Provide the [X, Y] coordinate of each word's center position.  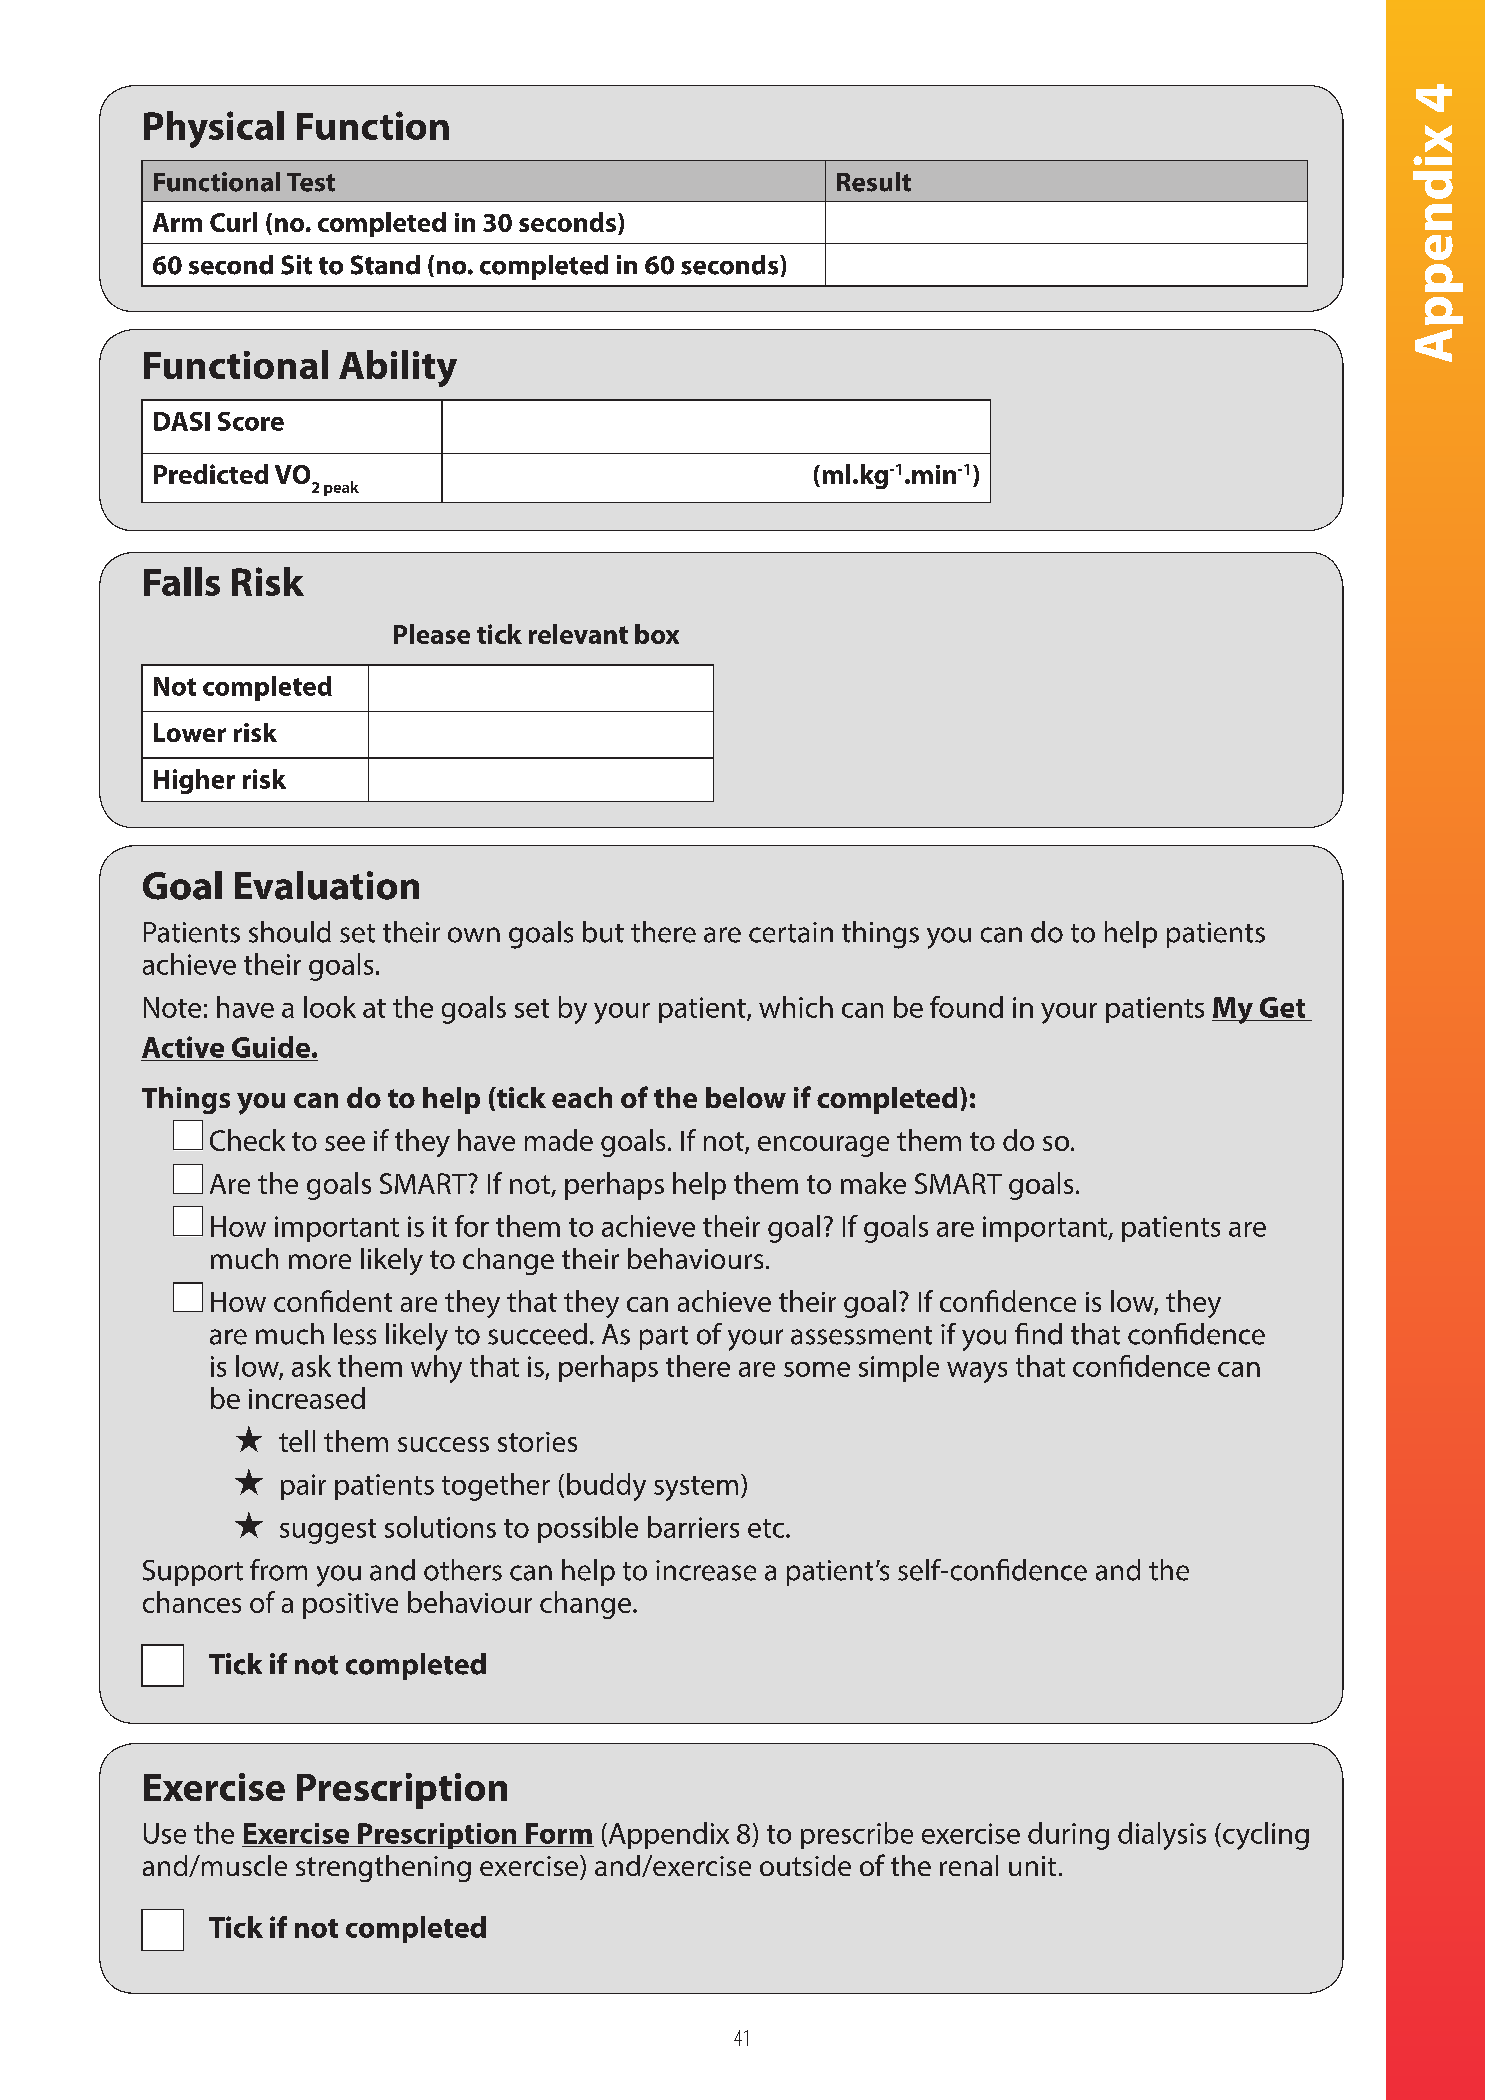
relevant [578, 634]
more [320, 1261]
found [966, 1007]
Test [311, 182]
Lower [190, 732]
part [664, 1338]
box [657, 634]
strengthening [383, 1868]
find [1038, 1334]
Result [874, 182]
